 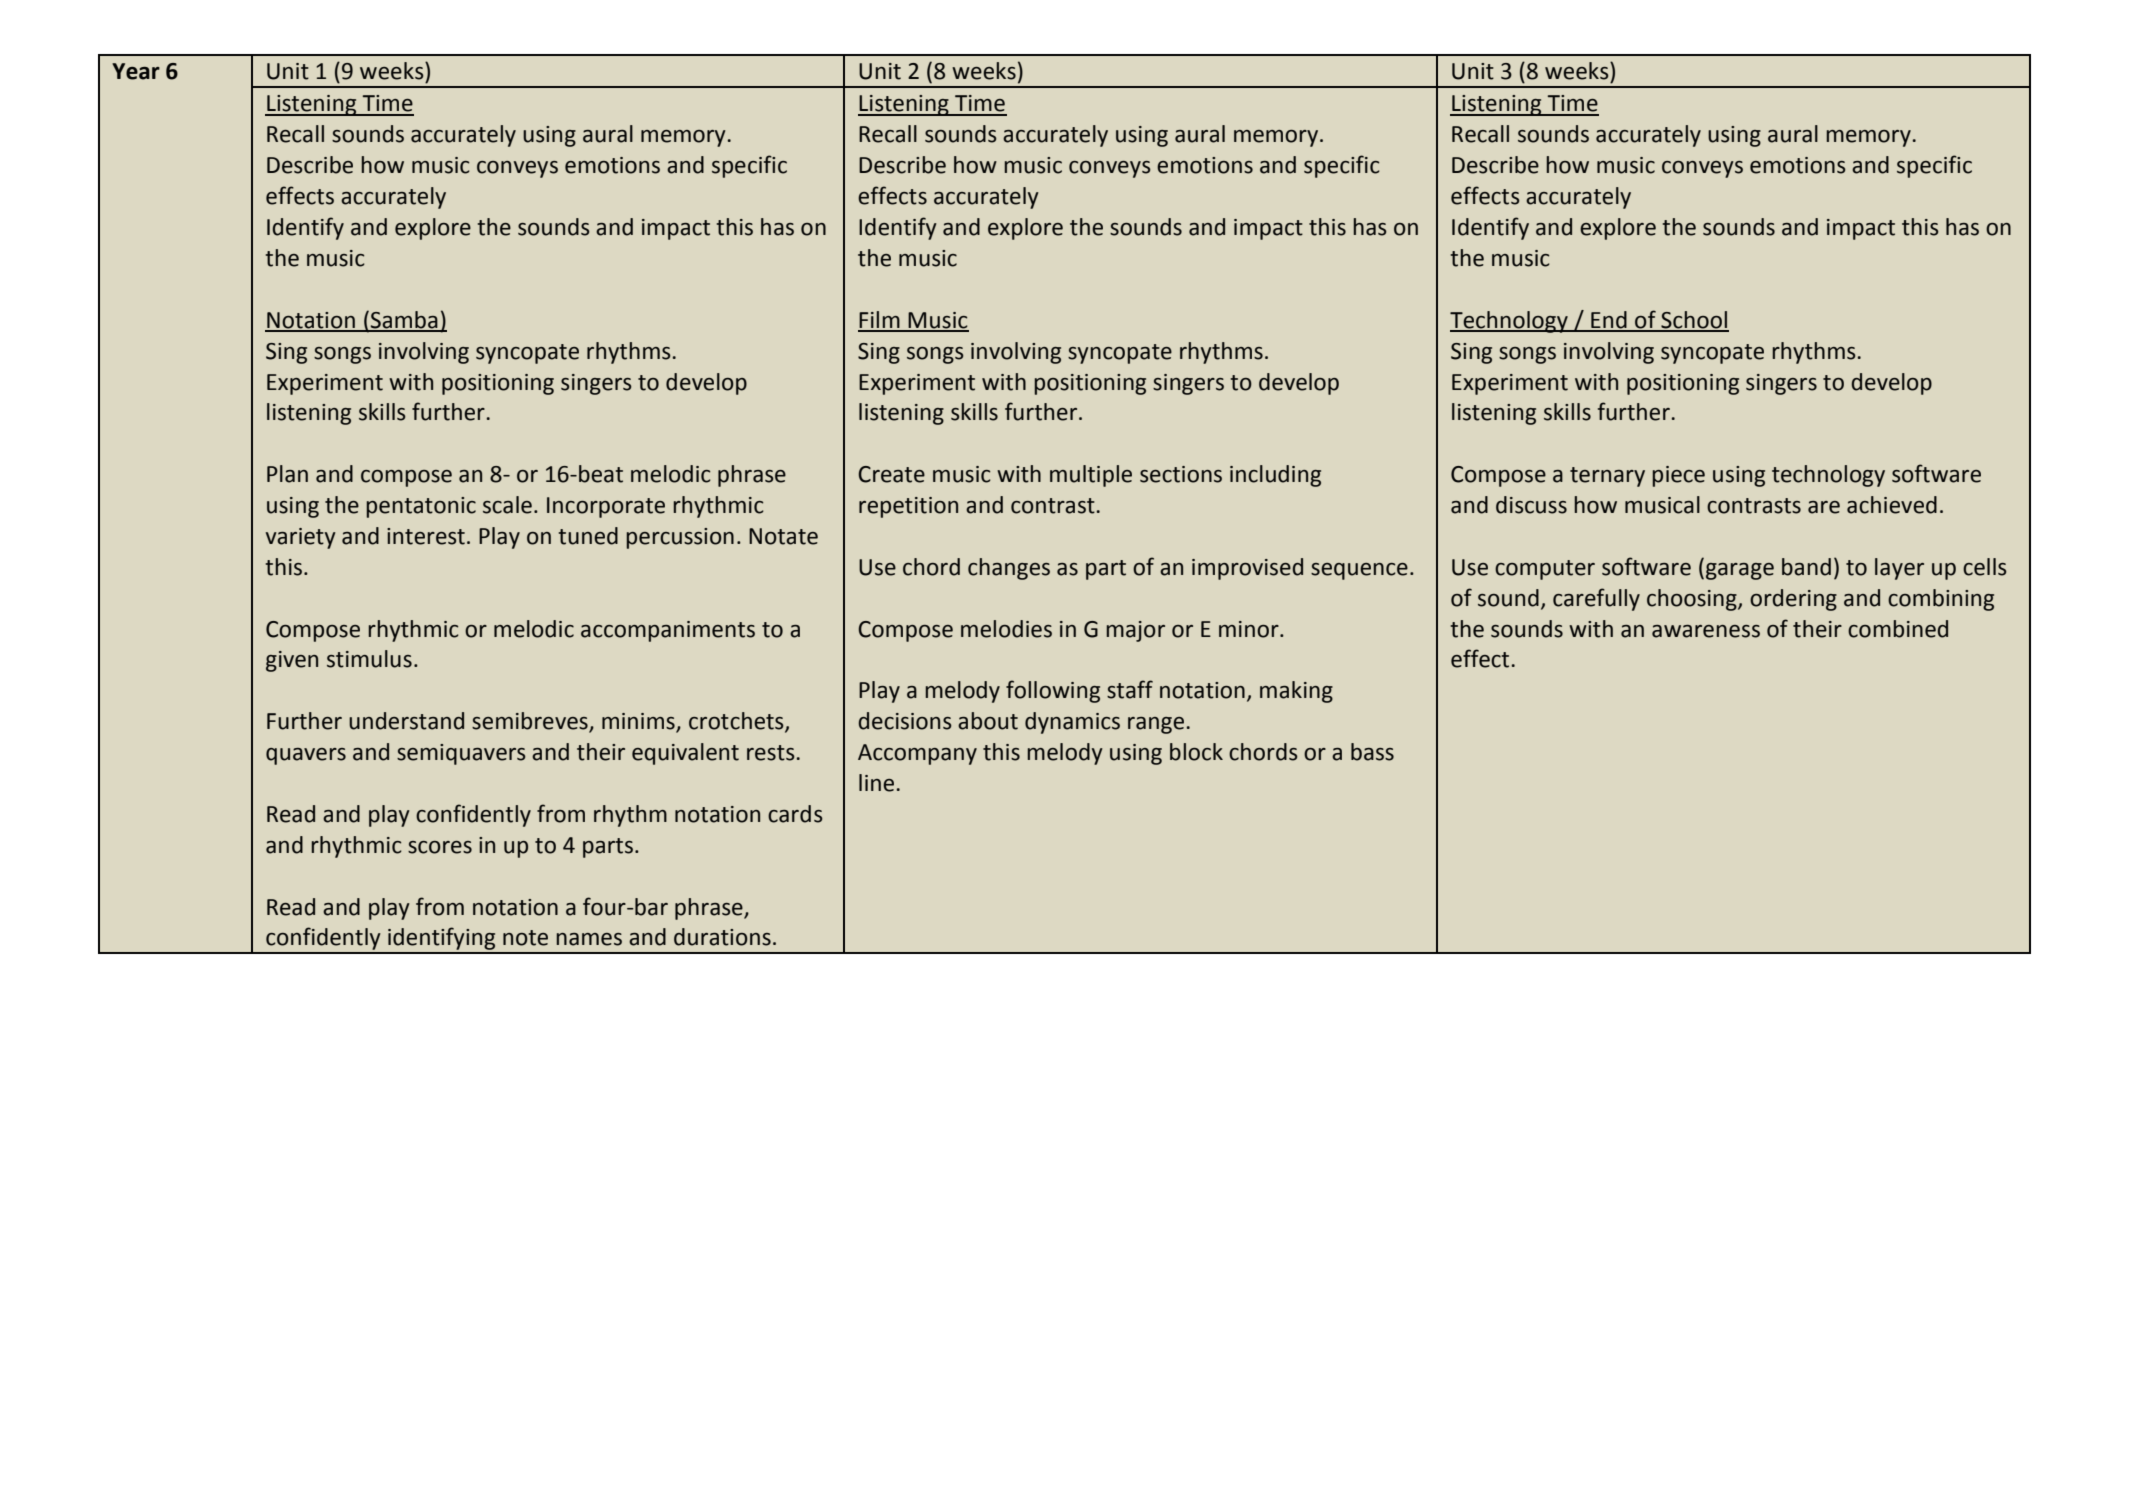 What do you see at coordinates (136, 71) in the screenshot?
I see `Year` at bounding box center [136, 71].
